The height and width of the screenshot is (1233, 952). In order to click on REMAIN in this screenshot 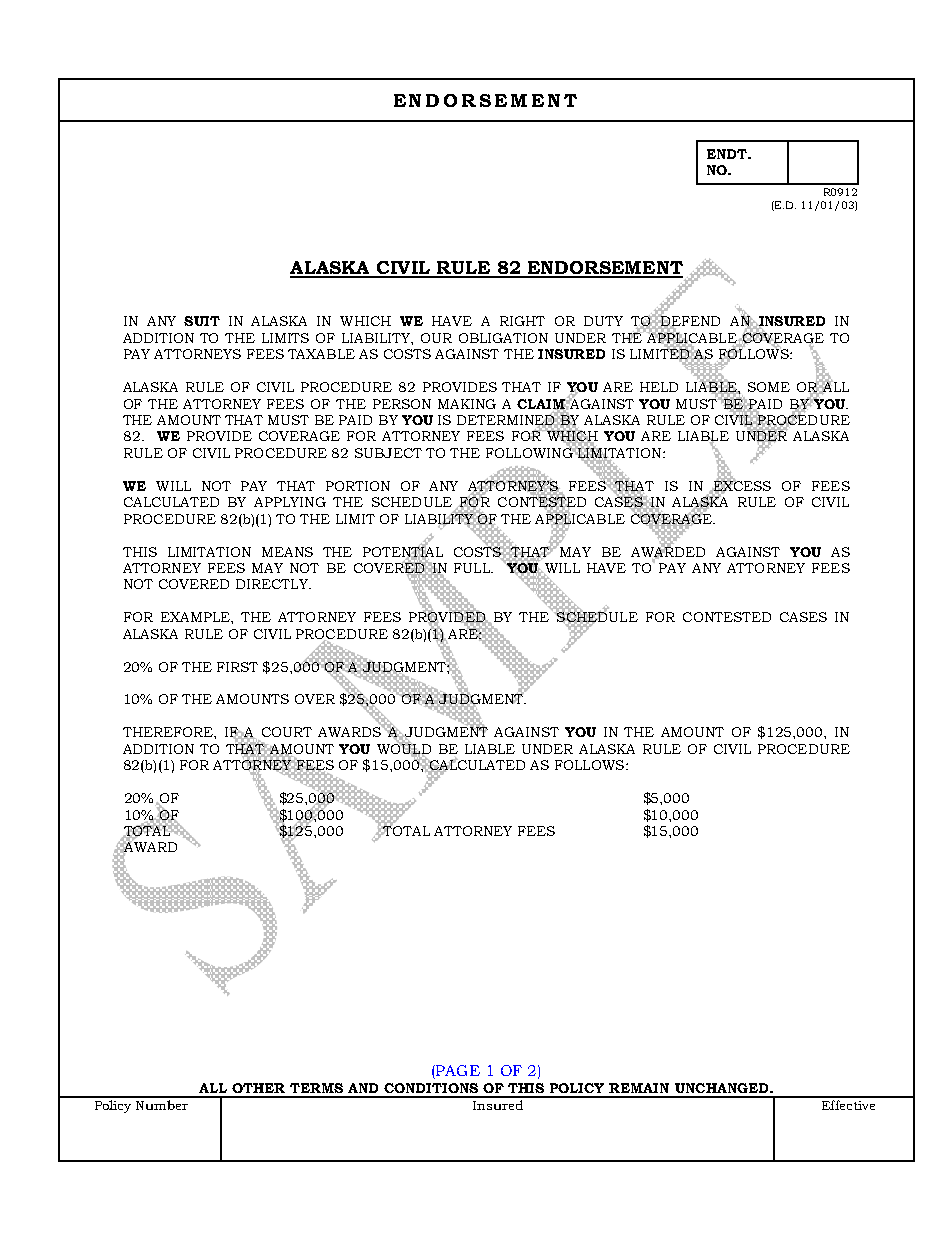, I will do `click(639, 1088)`.
